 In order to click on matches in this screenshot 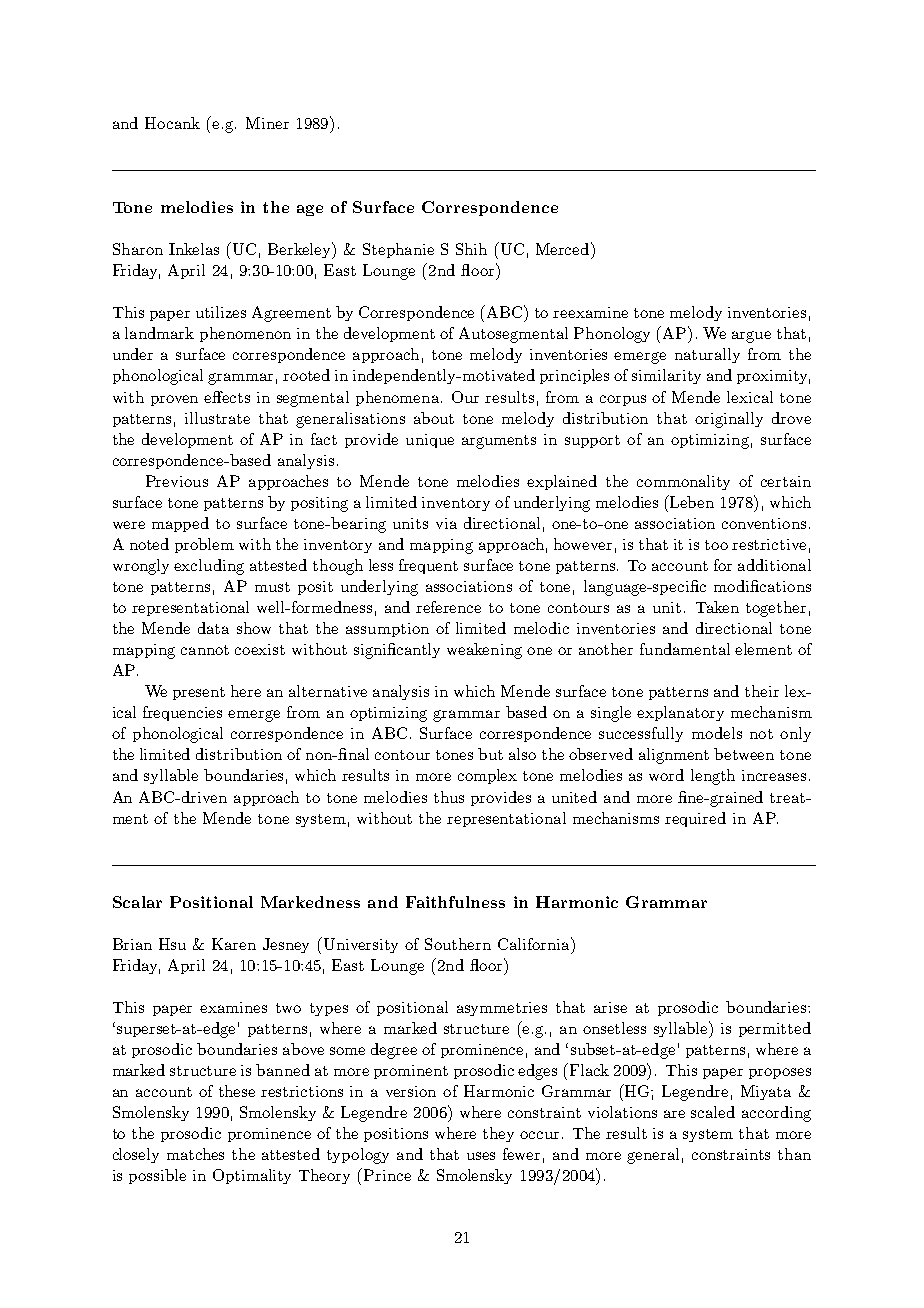, I will do `click(195, 1154)`.
